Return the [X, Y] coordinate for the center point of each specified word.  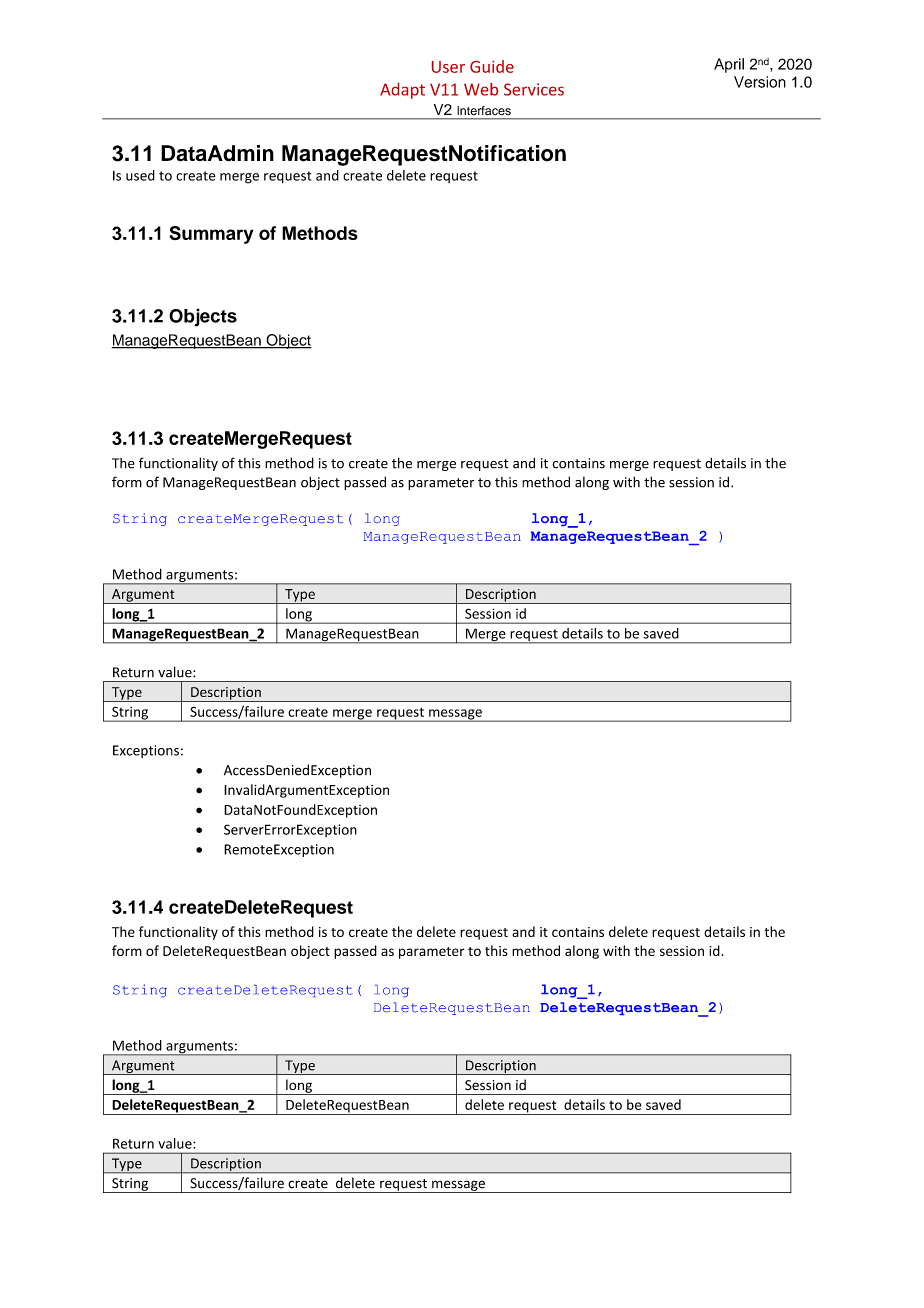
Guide [492, 66]
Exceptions [146, 751]
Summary [211, 235]
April [729, 65]
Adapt [402, 91]
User [448, 67]
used [140, 175]
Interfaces [484, 110]
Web [481, 89]
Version [760, 82]
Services [534, 89]
